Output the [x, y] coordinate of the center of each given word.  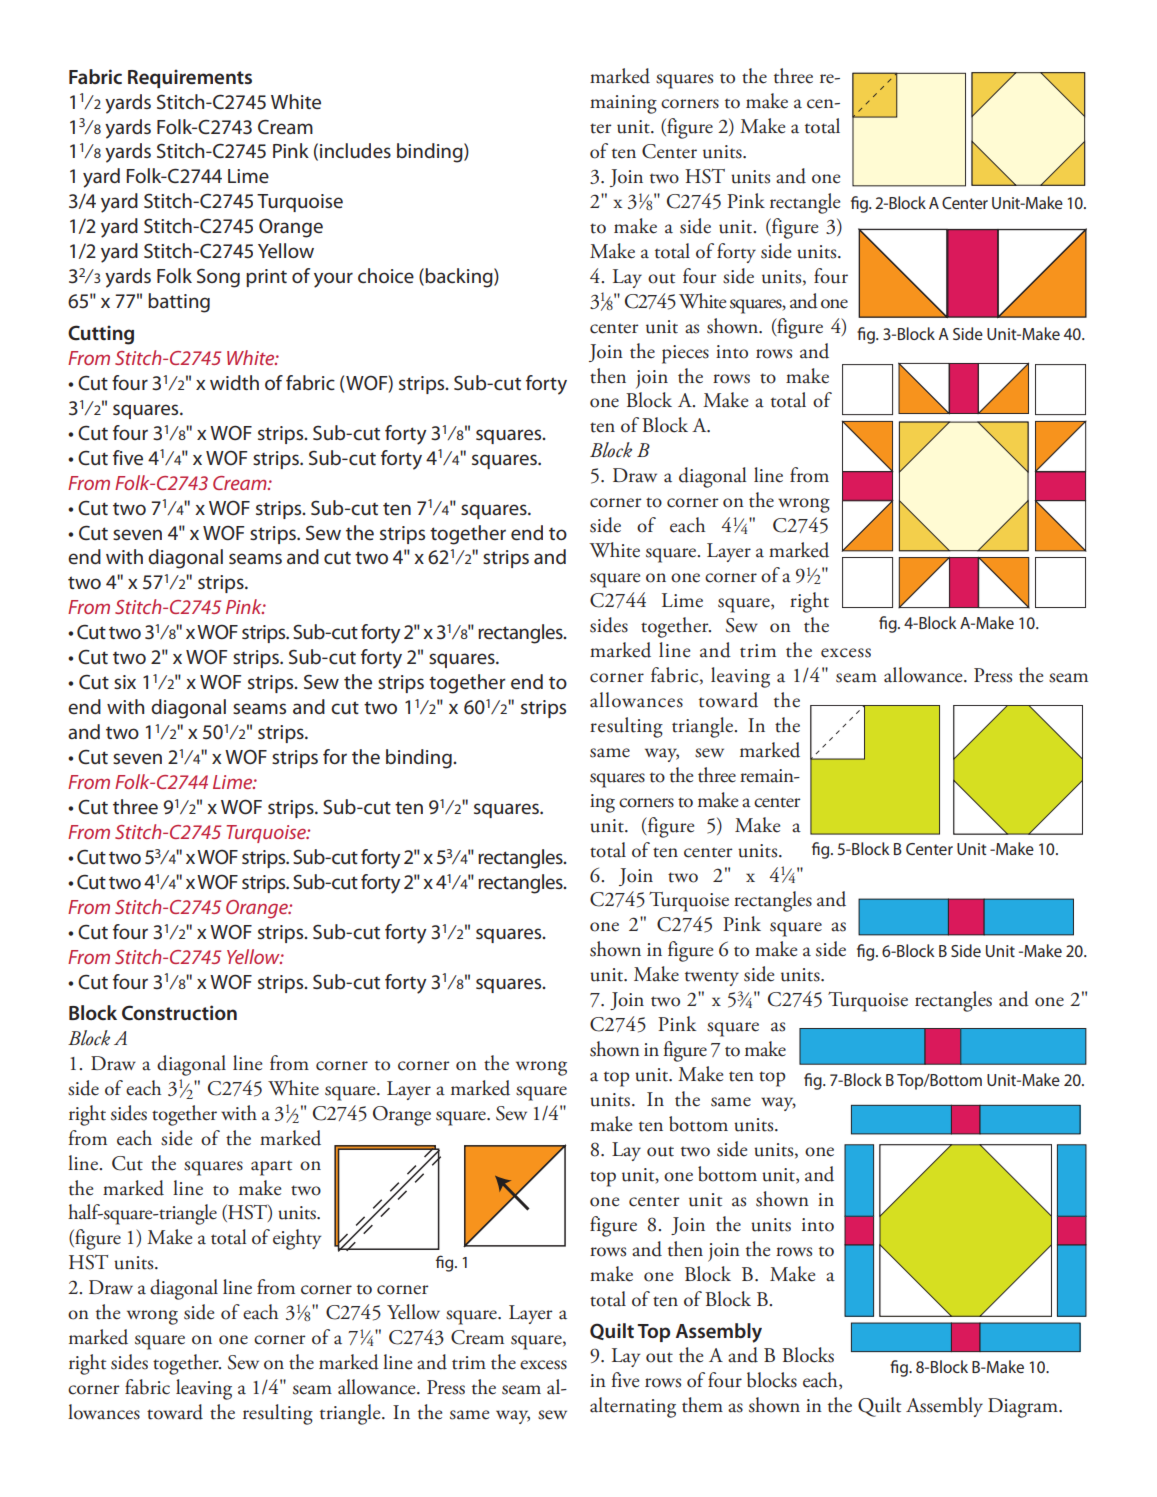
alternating [633, 1407]
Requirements [190, 78]
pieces [685, 354]
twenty [712, 978]
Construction [179, 1013]
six [125, 682]
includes [355, 150]
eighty [297, 1239]
